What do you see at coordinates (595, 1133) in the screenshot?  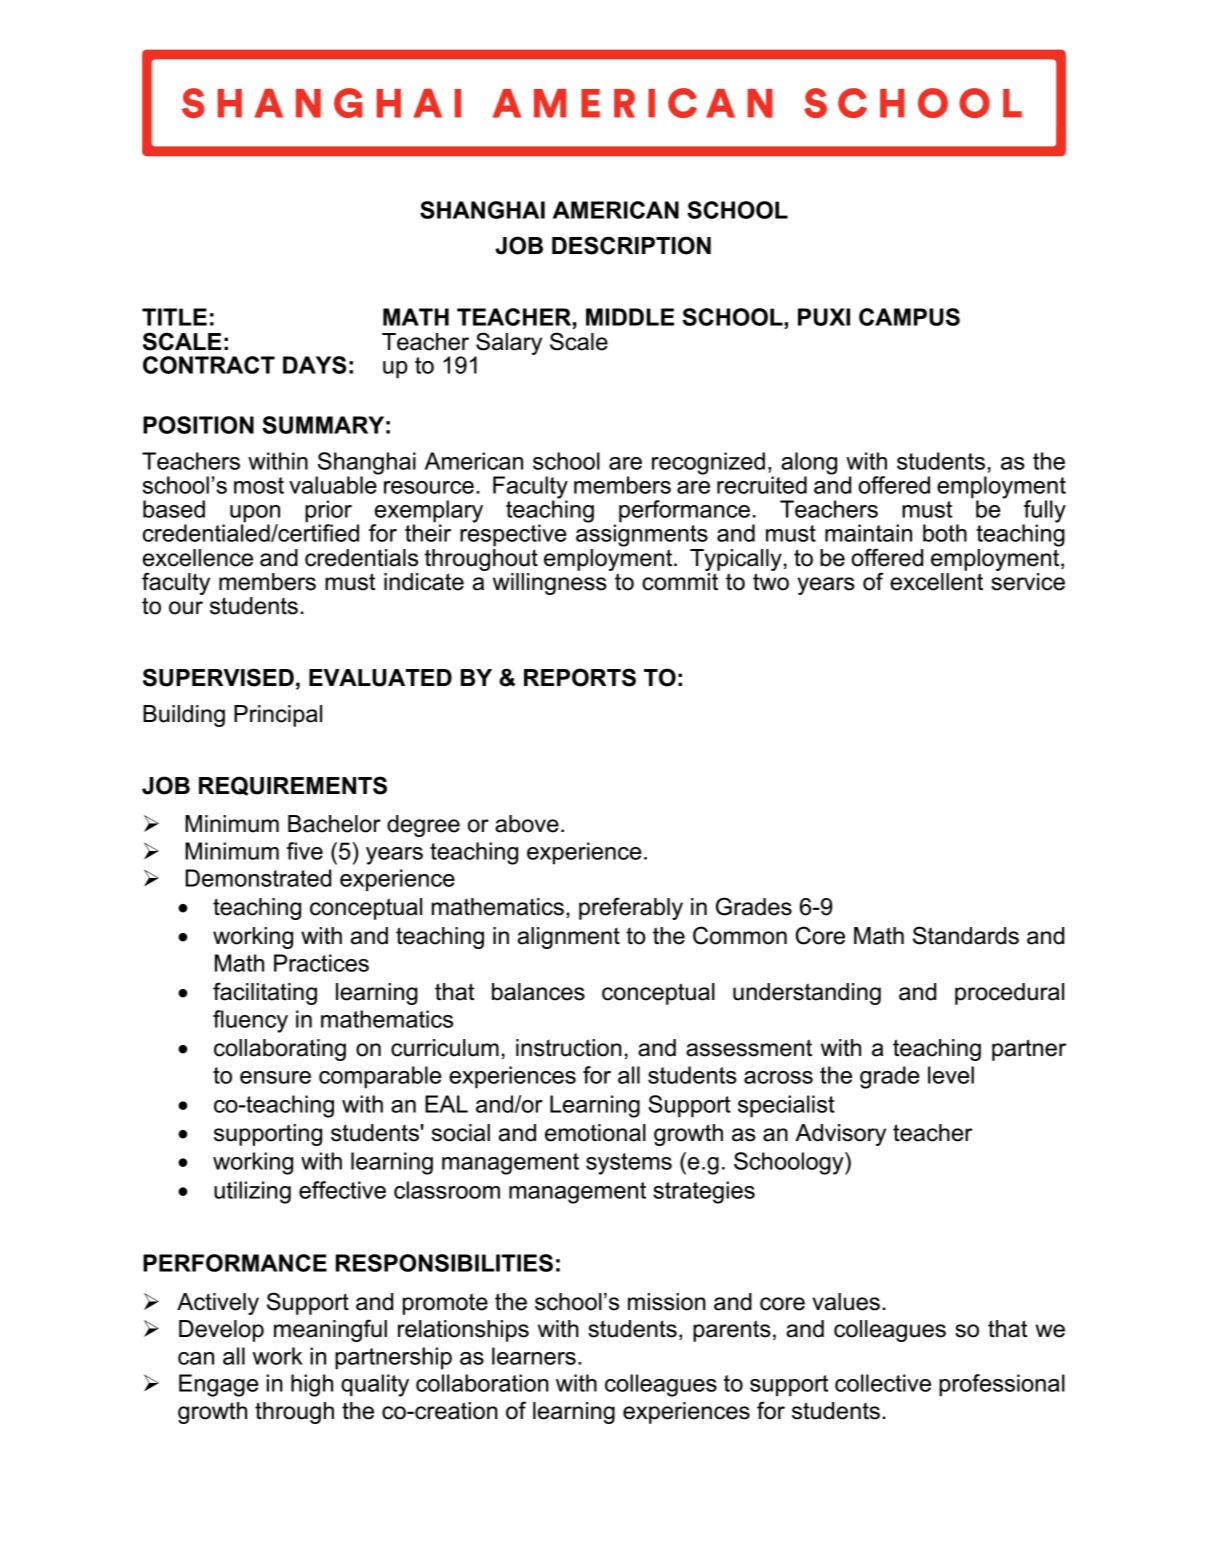 I see `emotional` at bounding box center [595, 1133].
